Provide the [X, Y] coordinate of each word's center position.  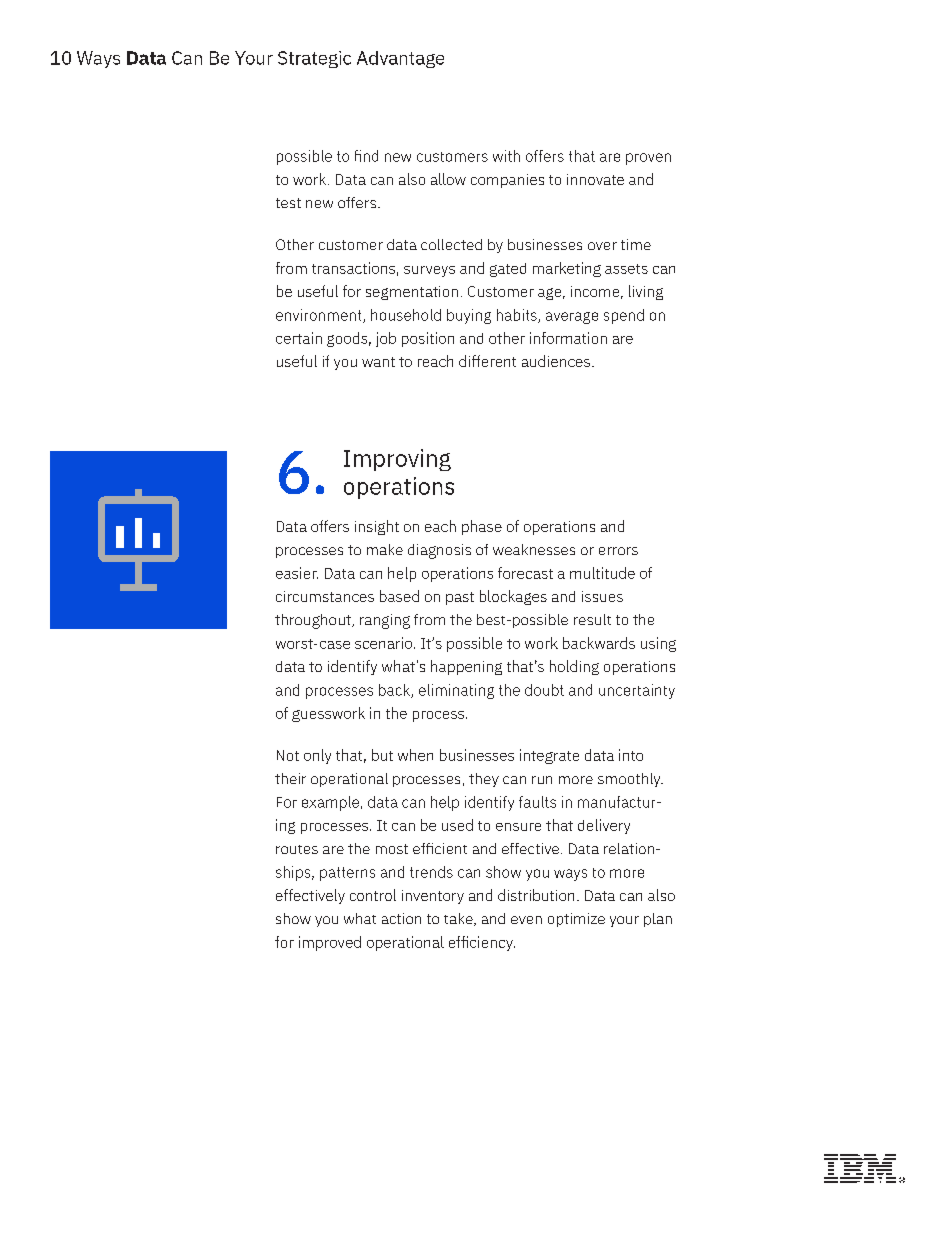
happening [466, 667]
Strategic [314, 59]
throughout [314, 621]
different [487, 361]
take [459, 919]
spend [624, 316]
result [592, 619]
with [506, 156]
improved [330, 943]
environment [320, 316]
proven [648, 159]
